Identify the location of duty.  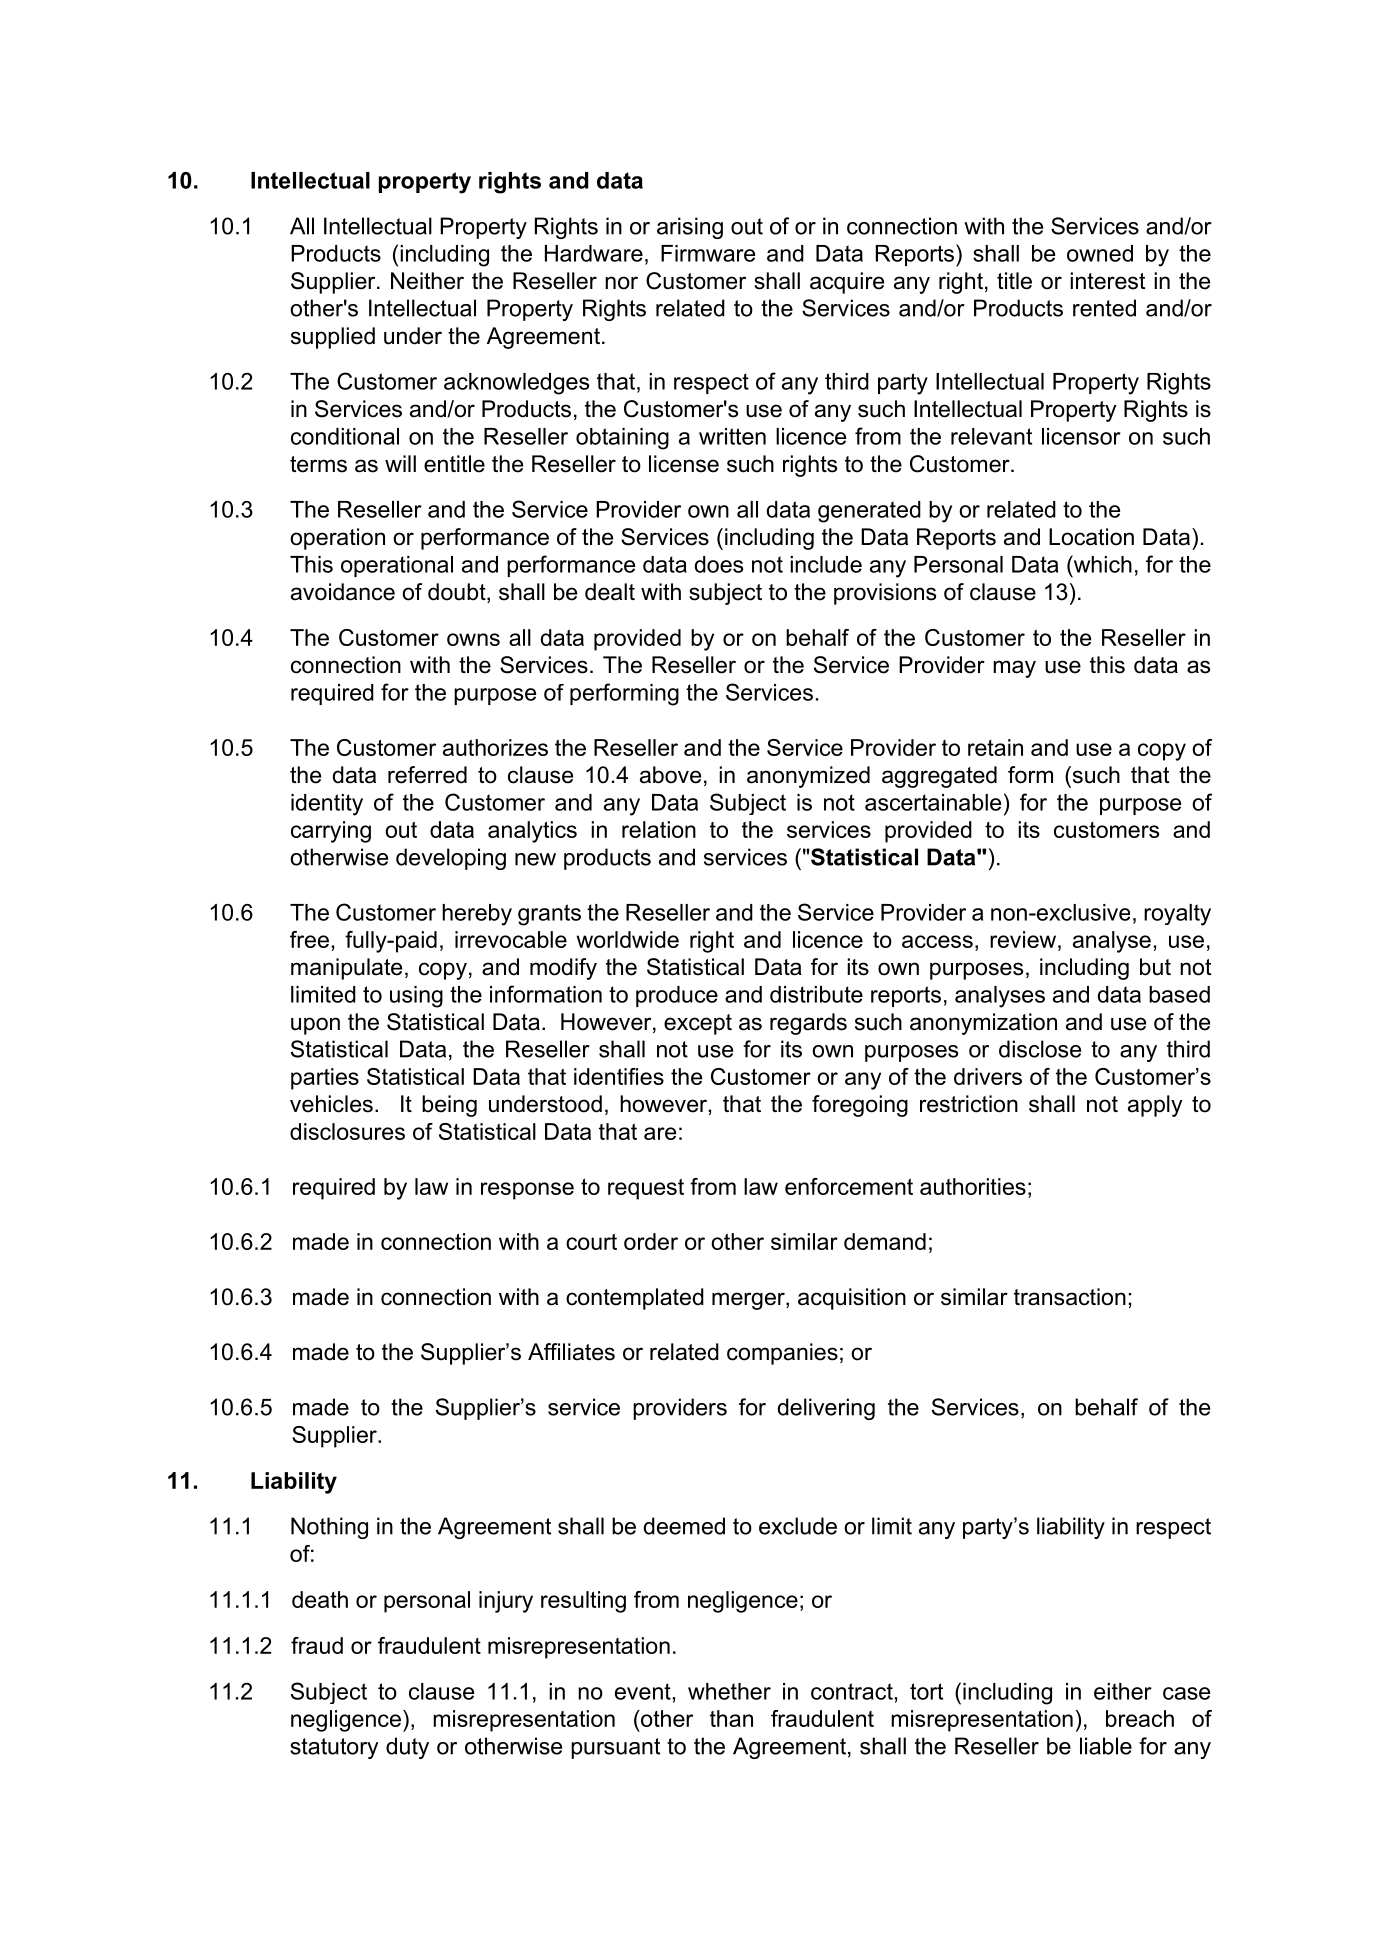
(407, 1748).
